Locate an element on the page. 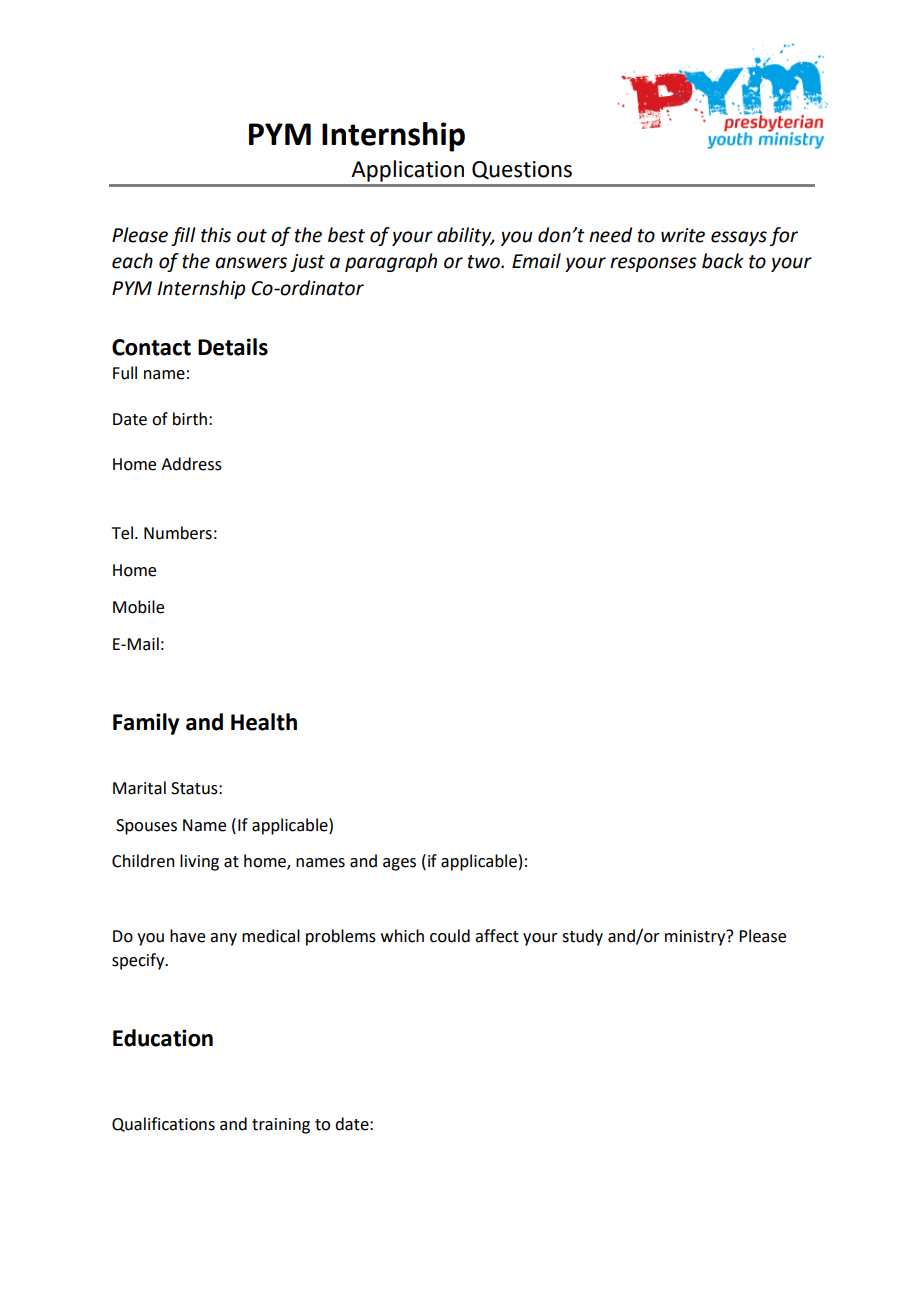 The image size is (924, 1308). write is located at coordinates (683, 235).
